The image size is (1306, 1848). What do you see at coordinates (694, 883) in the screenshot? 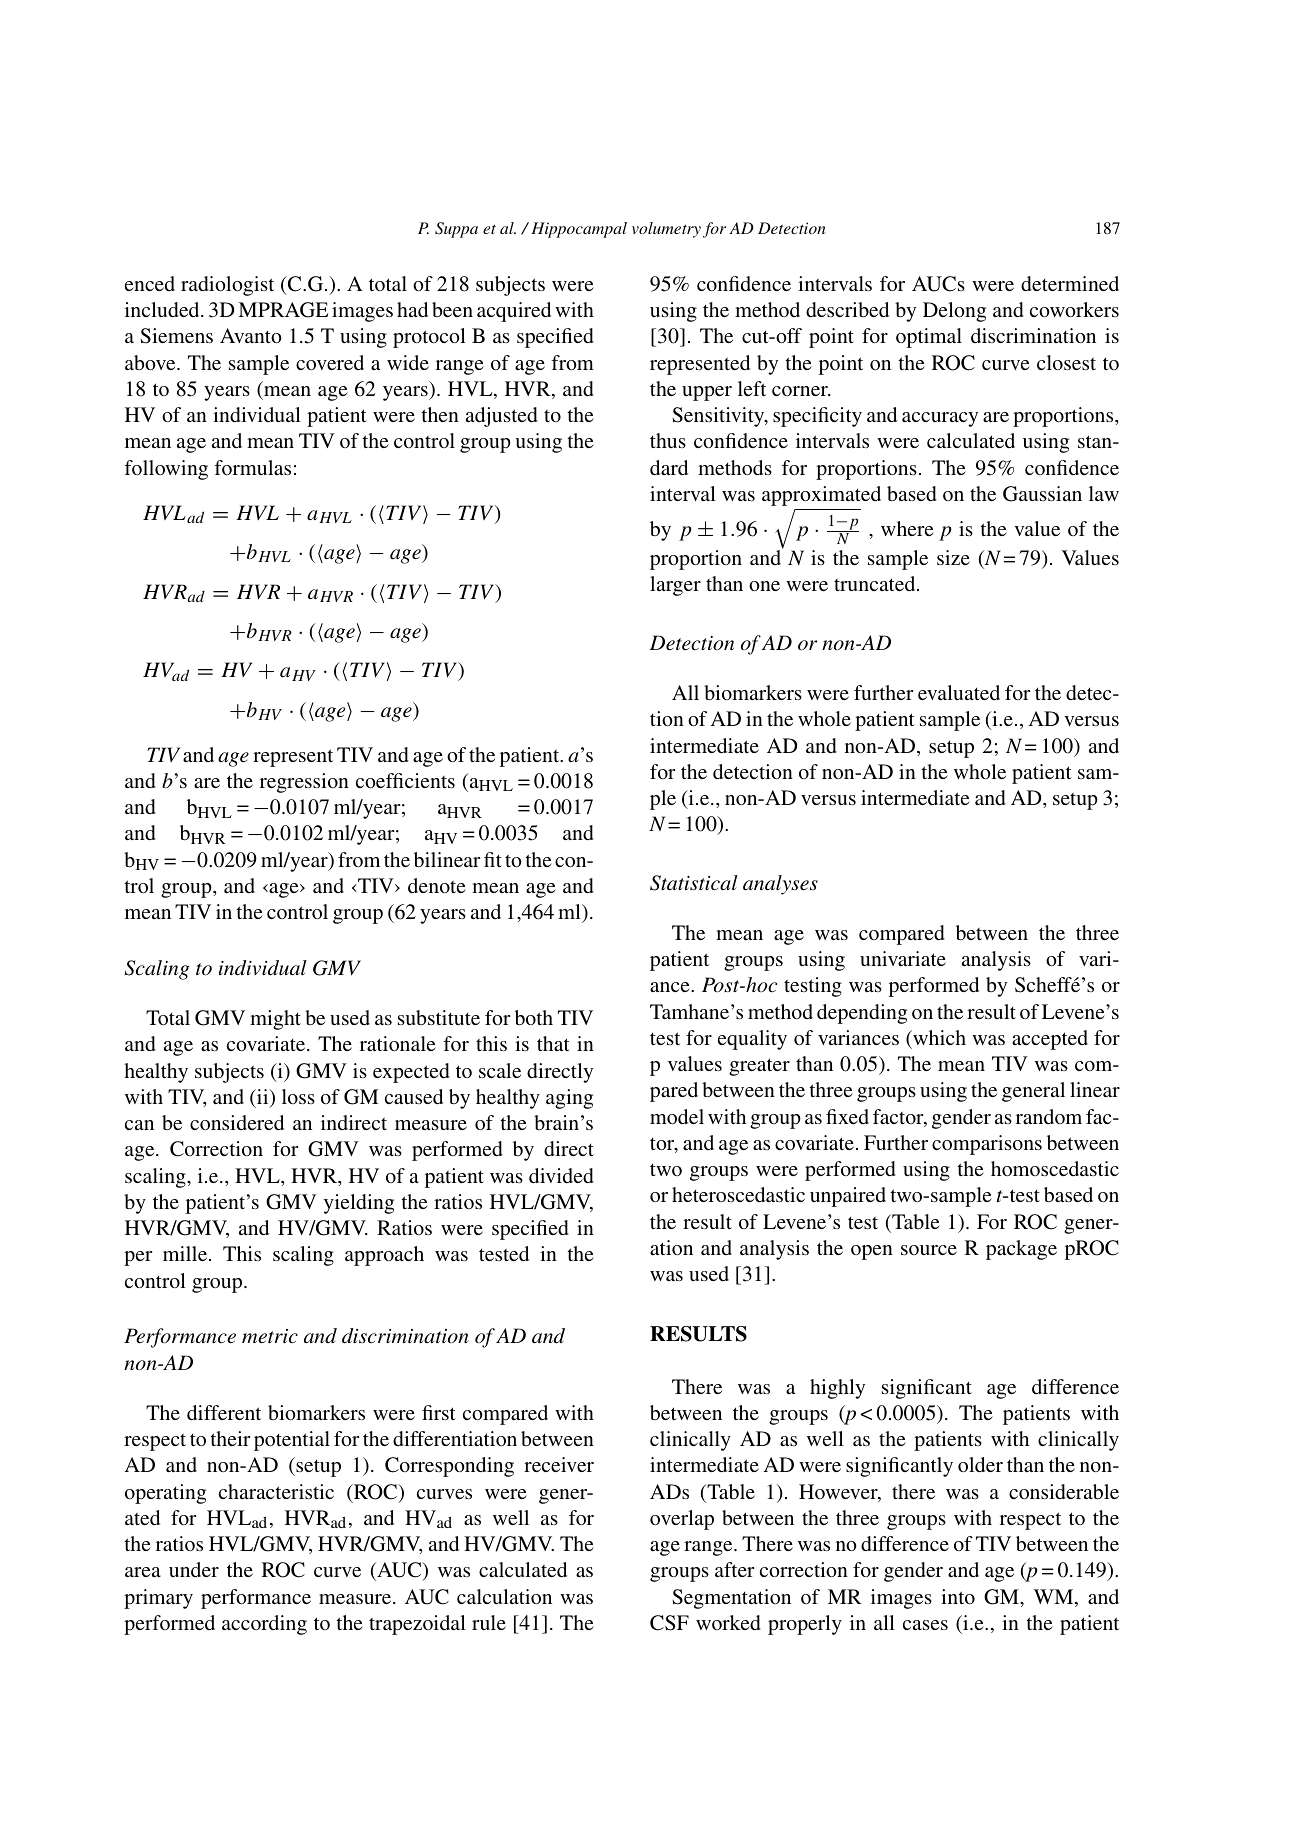
I see `Statistical` at bounding box center [694, 883].
